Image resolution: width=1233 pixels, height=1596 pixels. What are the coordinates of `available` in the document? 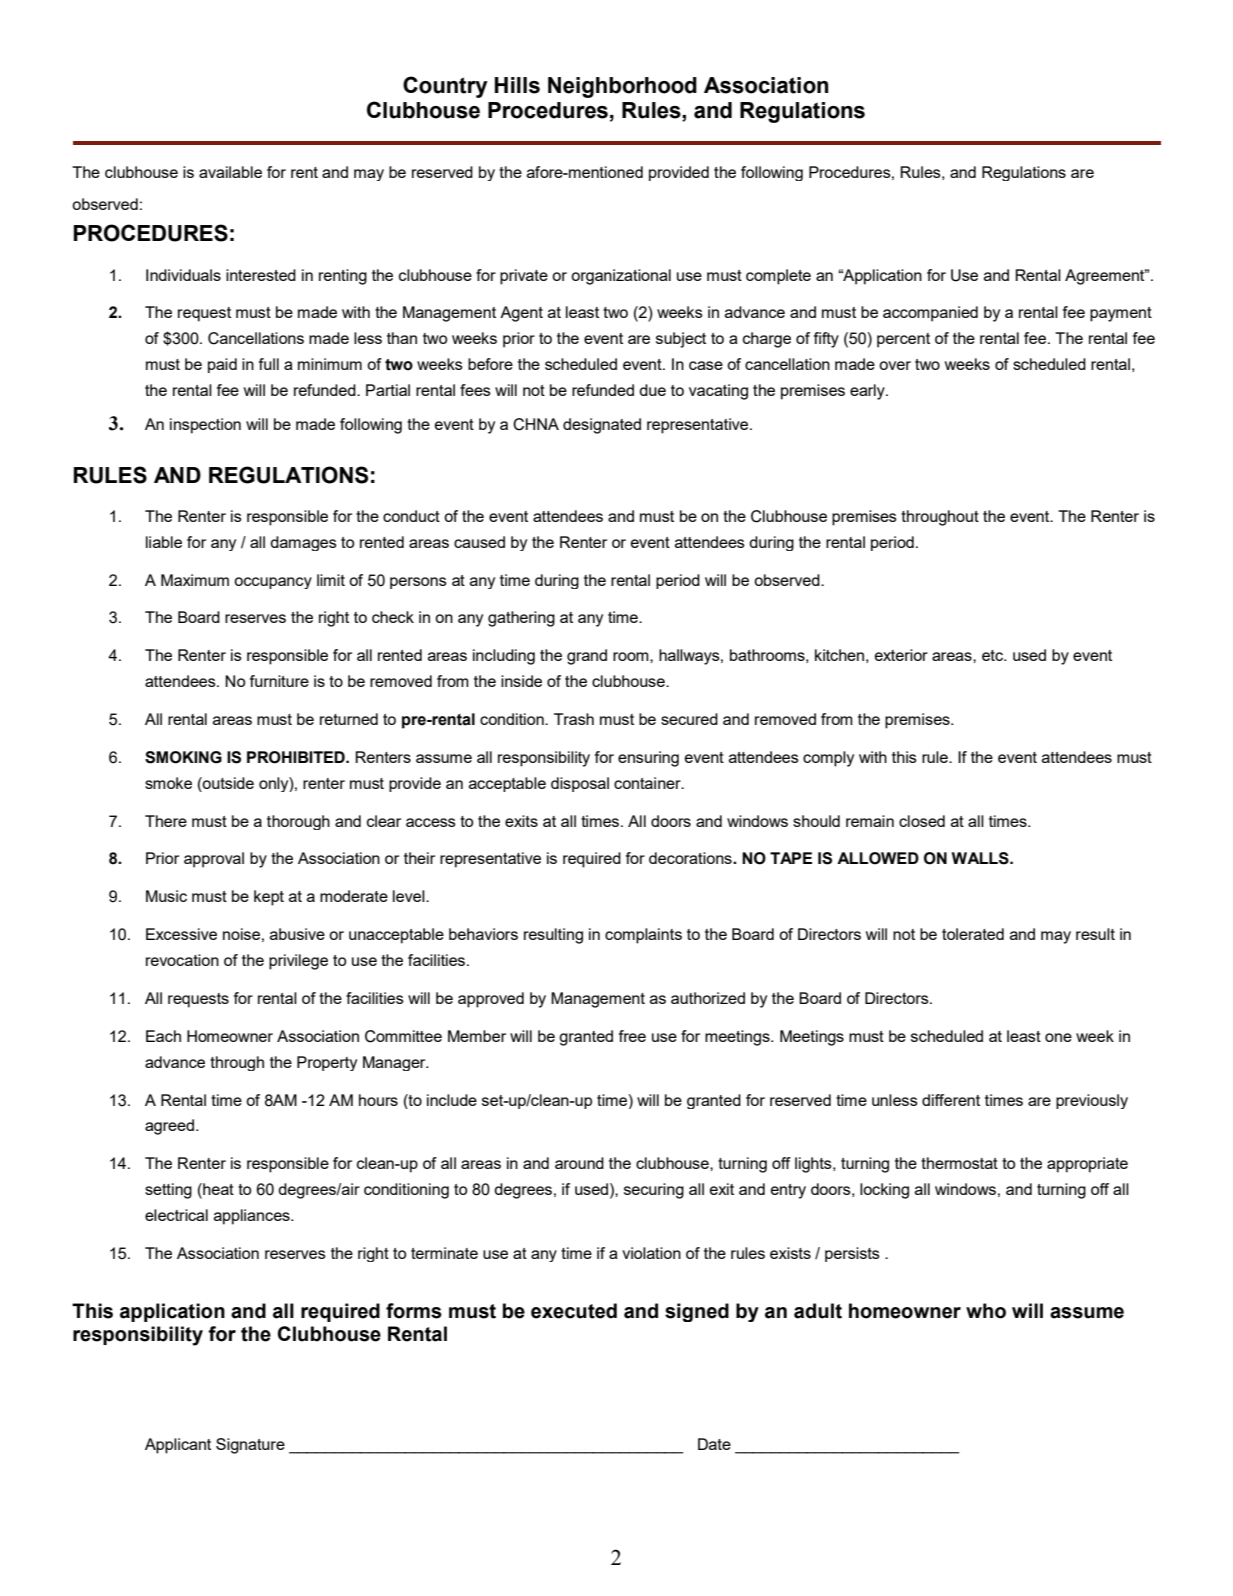 It's located at (230, 172).
